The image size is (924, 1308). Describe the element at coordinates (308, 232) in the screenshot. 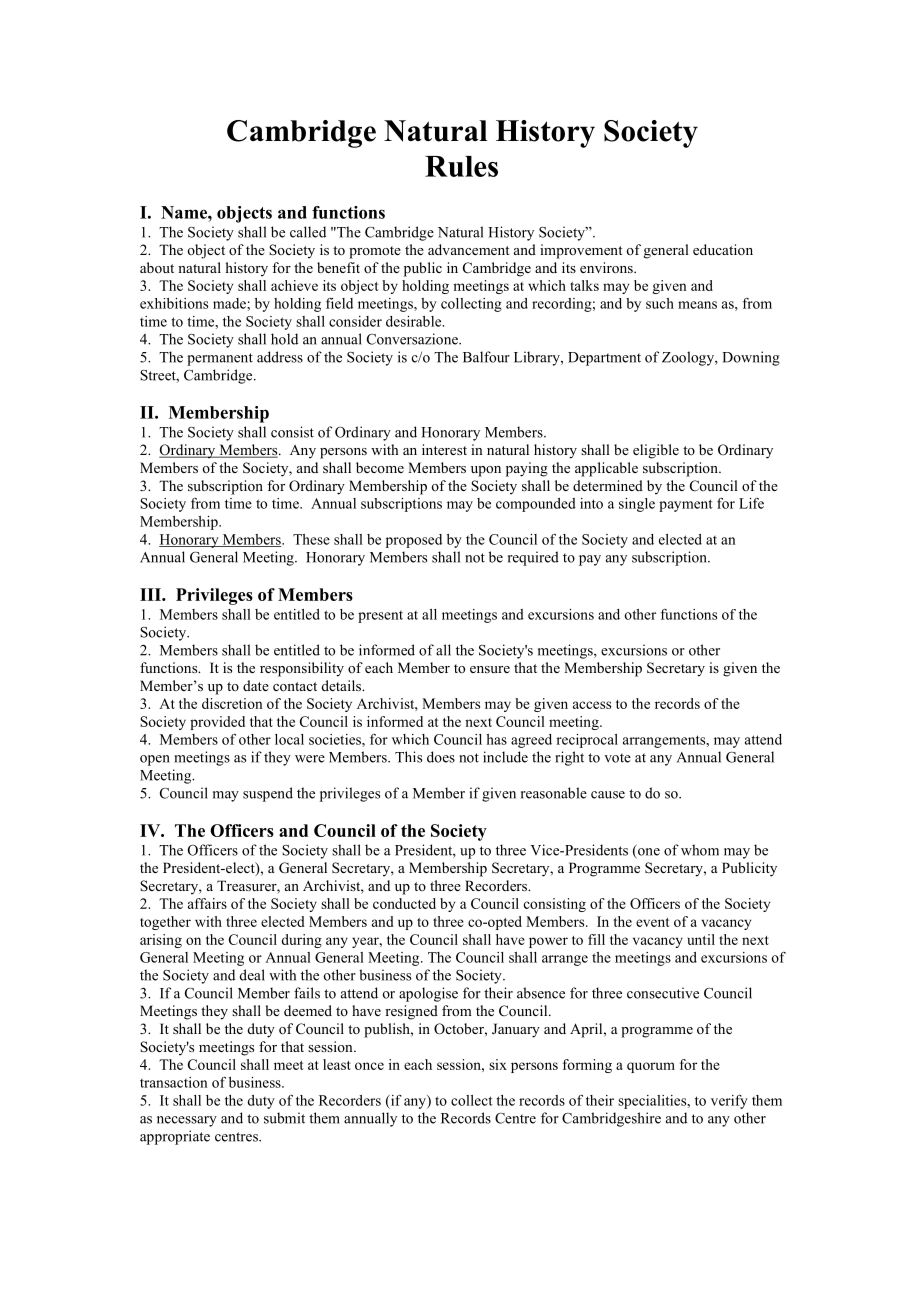

I see `called` at that location.
